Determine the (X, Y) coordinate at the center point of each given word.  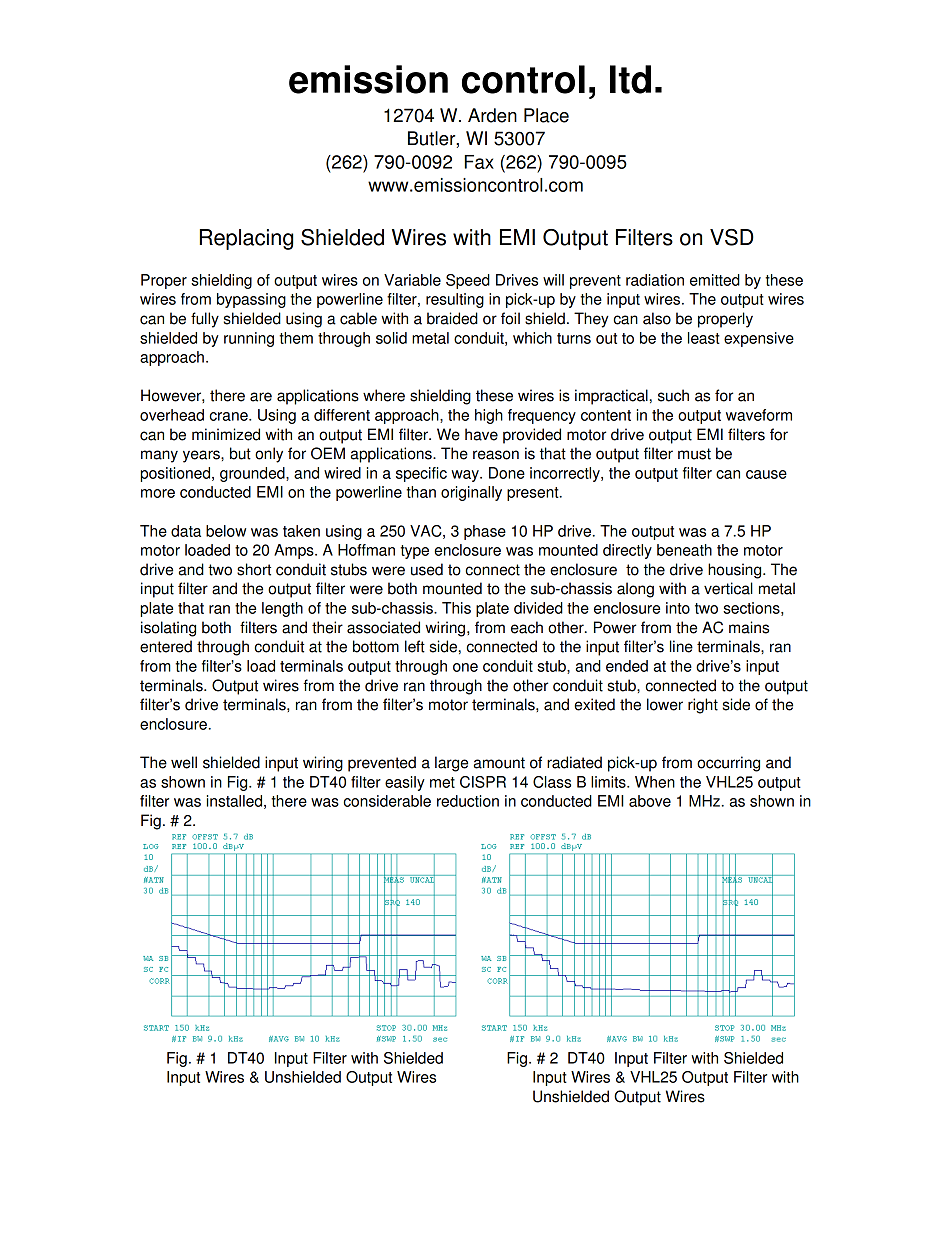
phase (485, 532)
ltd (630, 79)
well (184, 762)
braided (452, 318)
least (704, 338)
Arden (492, 115)
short (254, 569)
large (451, 764)
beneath (684, 550)
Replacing (246, 239)
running (249, 339)
